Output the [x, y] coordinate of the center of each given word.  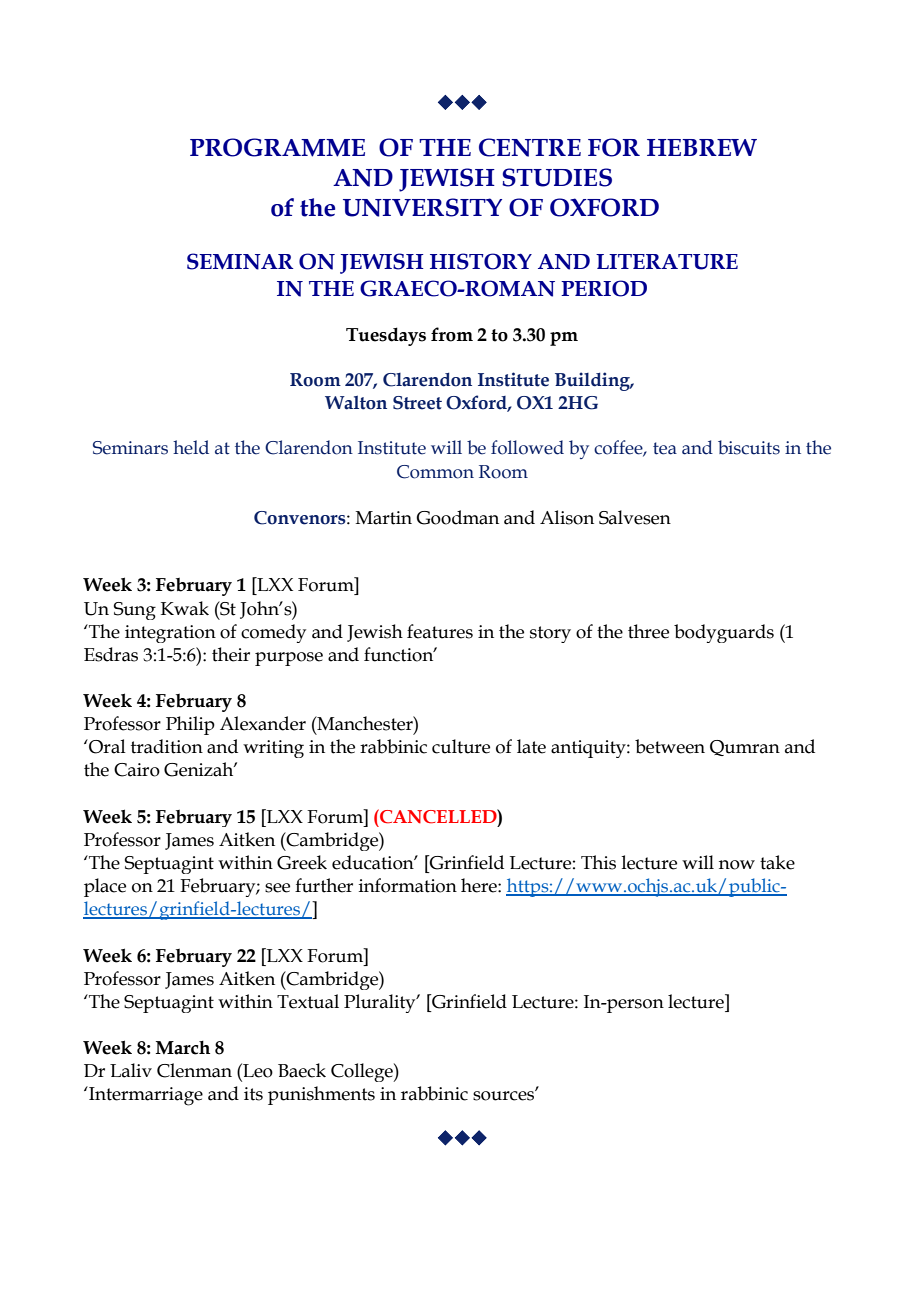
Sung [135, 611]
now [737, 865]
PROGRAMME [277, 147]
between [670, 746]
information [408, 885]
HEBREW [702, 147]
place [105, 887]
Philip [190, 725]
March [183, 1048]
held [191, 447]
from [452, 334]
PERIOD [604, 288]
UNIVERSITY [422, 207]
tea [665, 448]
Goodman [457, 517]
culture [461, 746]
